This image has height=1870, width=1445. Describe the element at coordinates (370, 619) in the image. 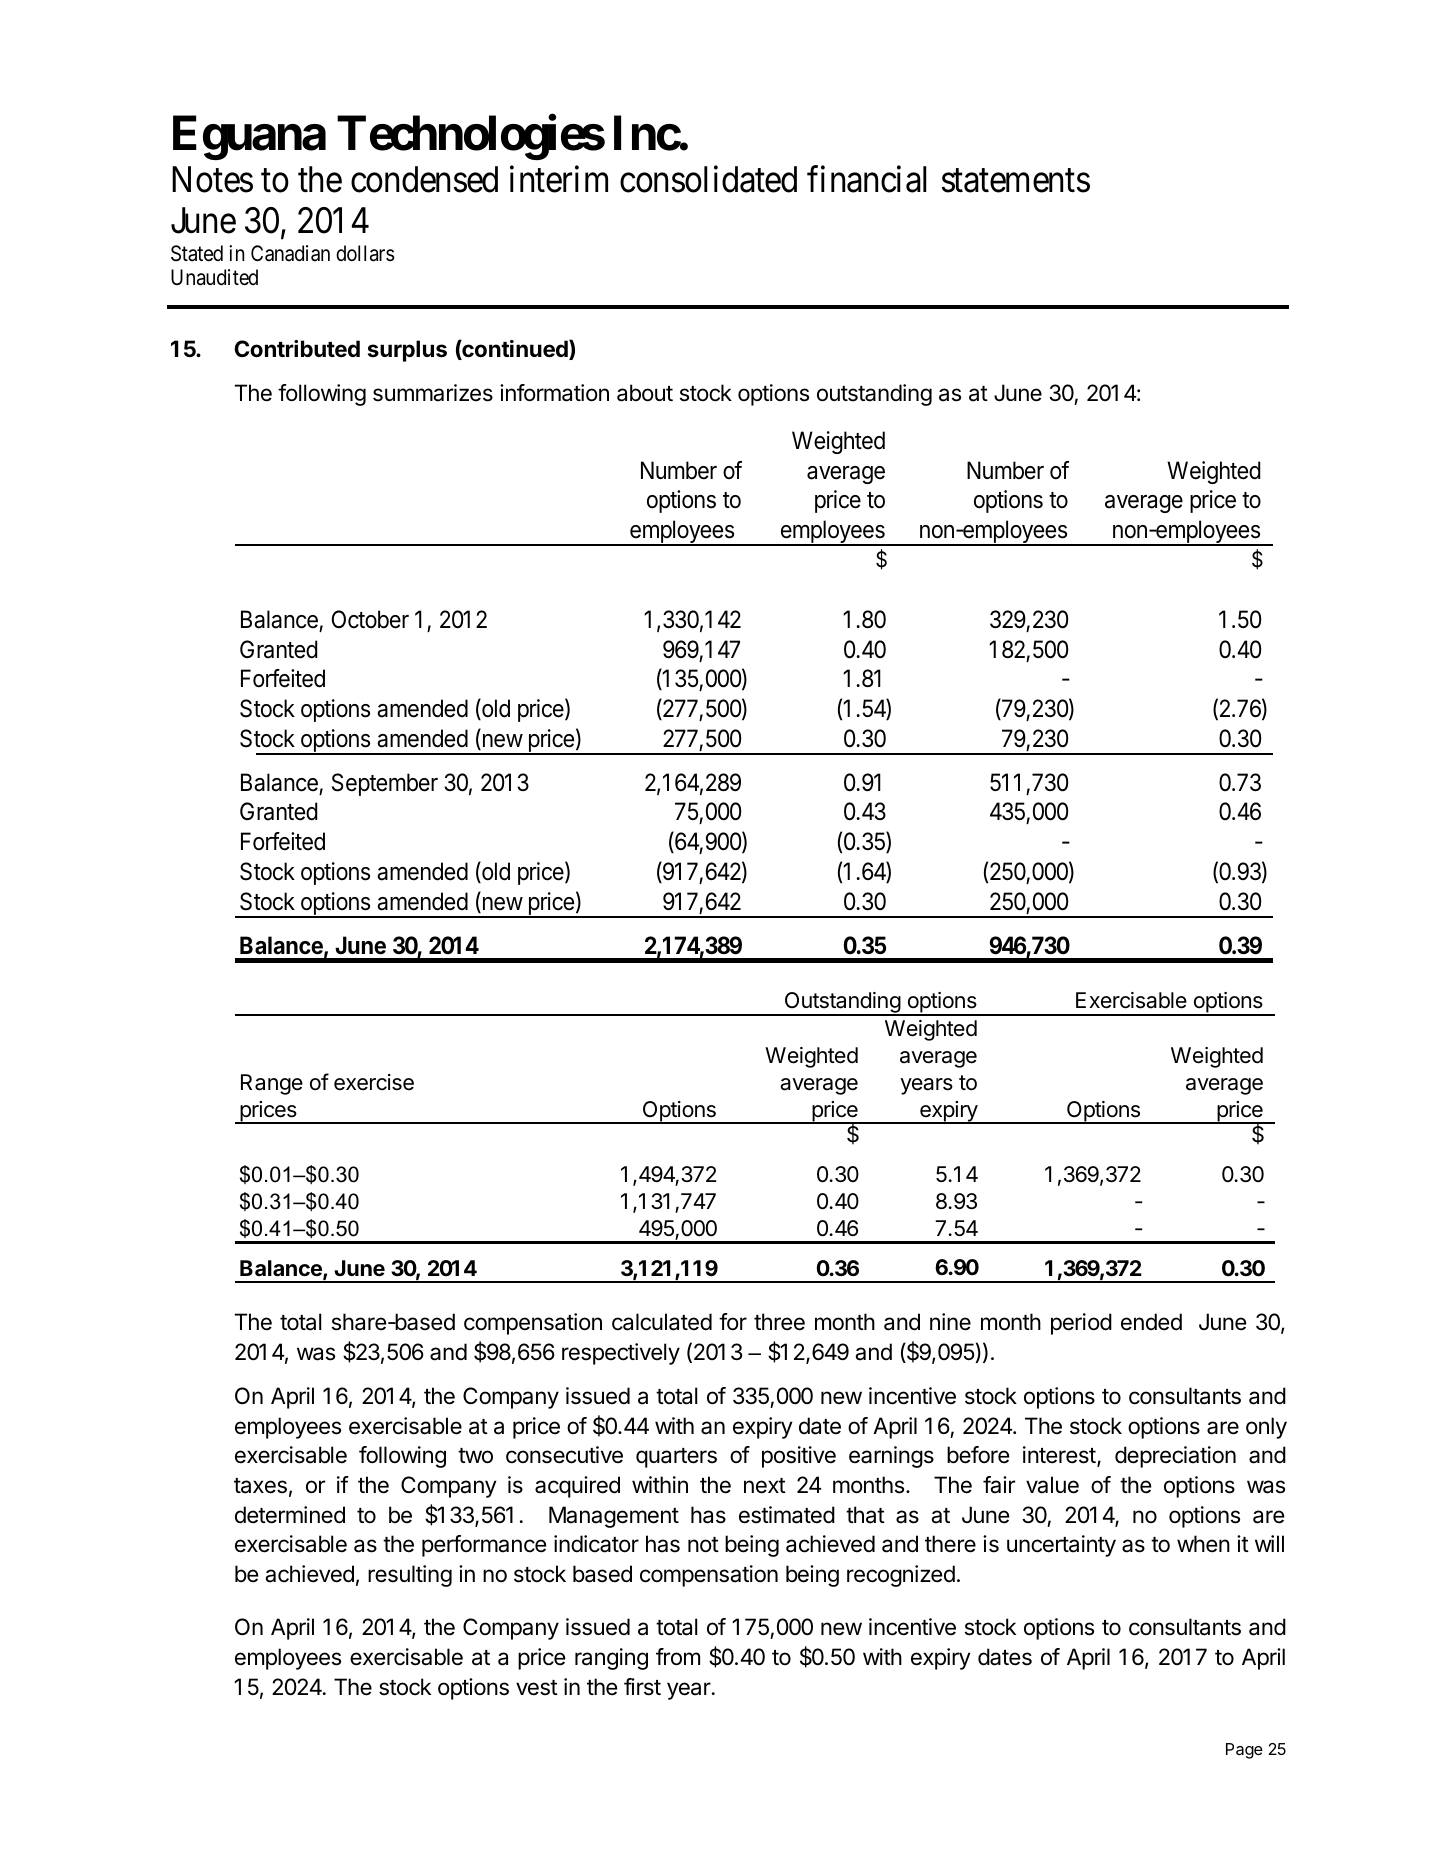

I see `October` at that location.
